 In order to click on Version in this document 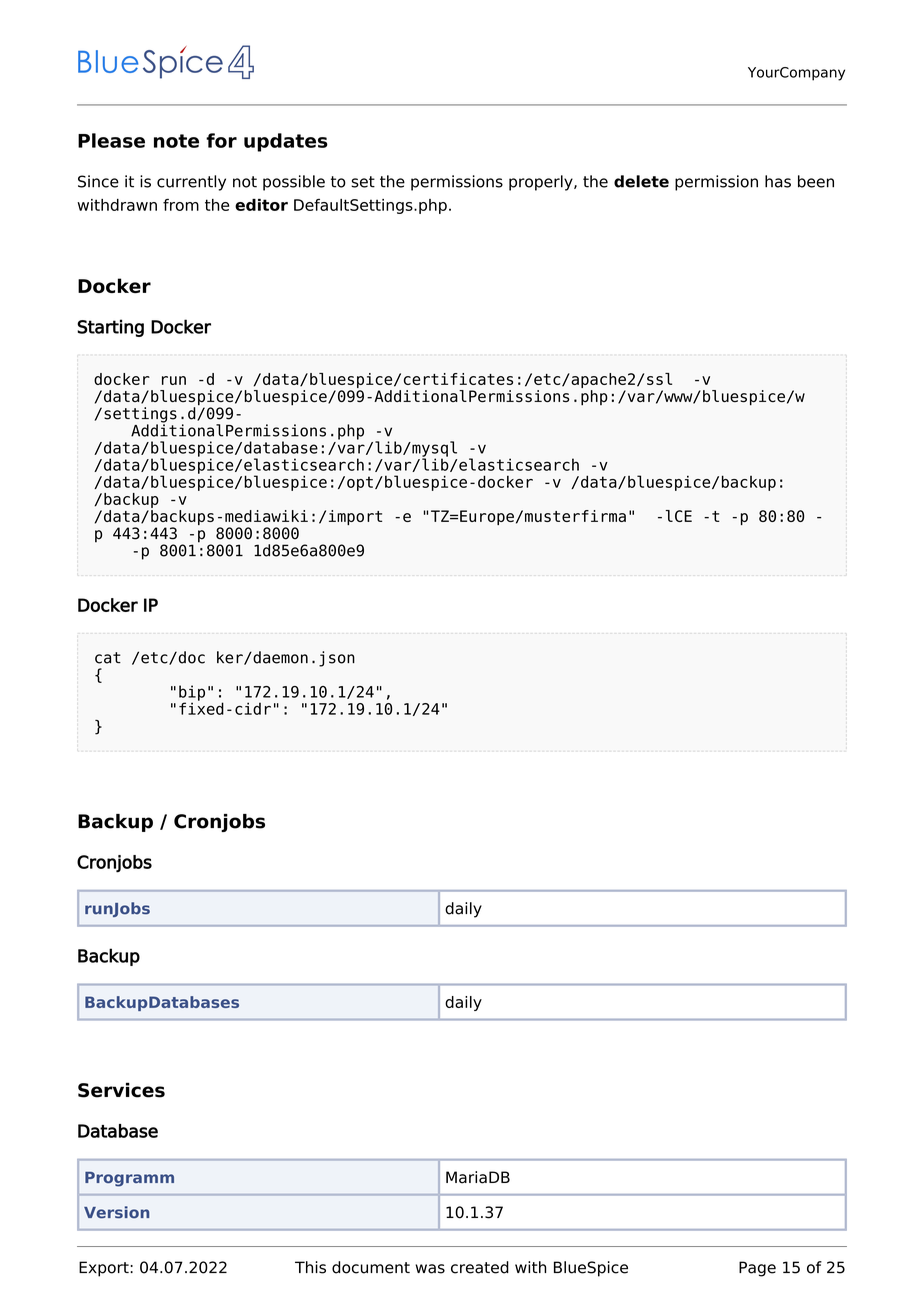, I will do `click(116, 1212)`.
